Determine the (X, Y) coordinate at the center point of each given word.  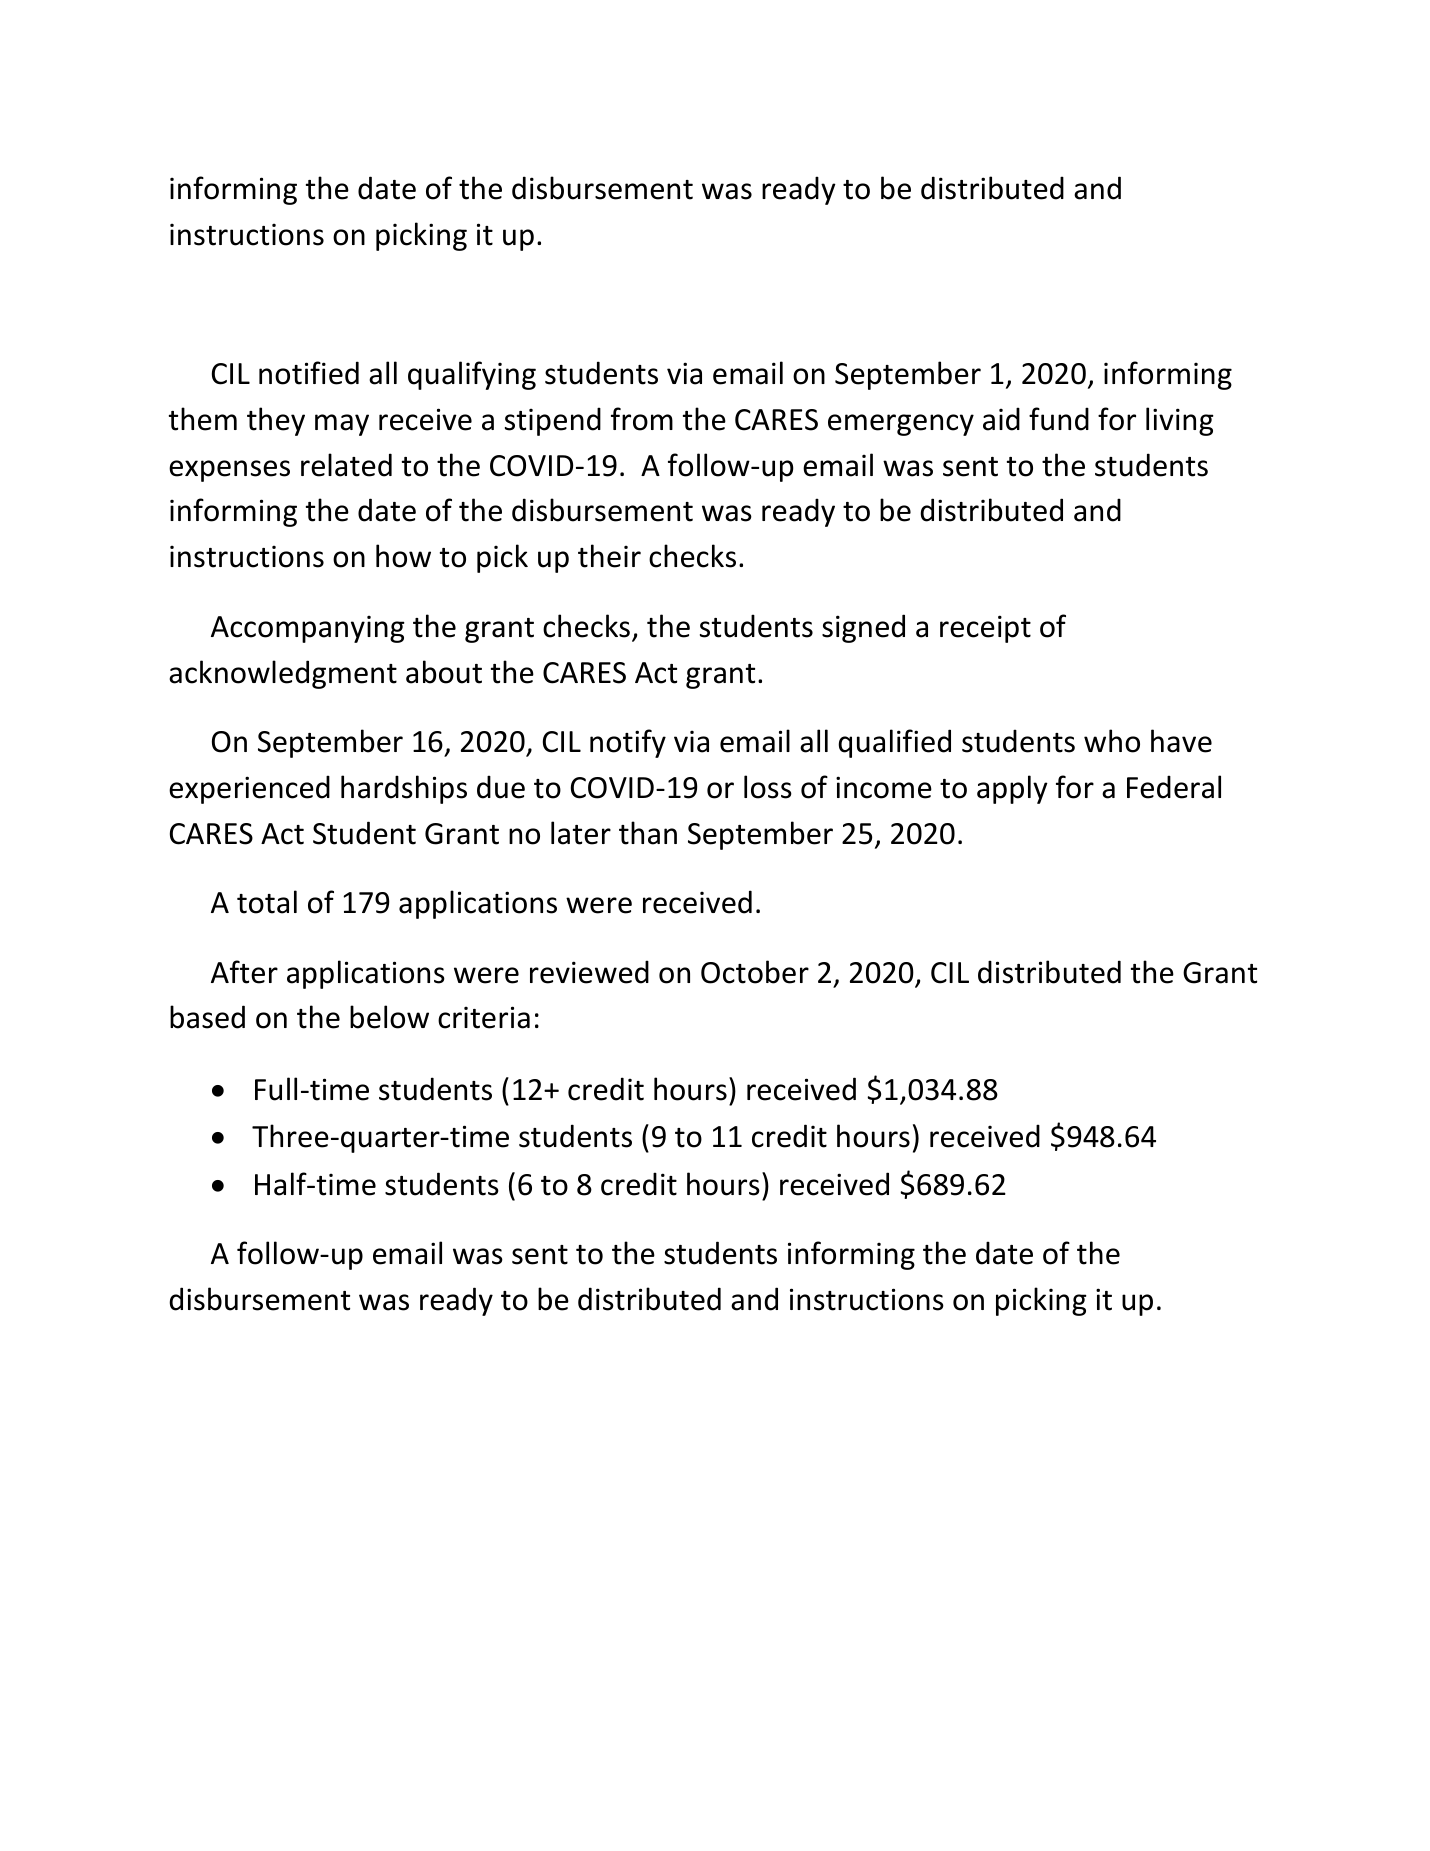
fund (1059, 419)
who (1112, 741)
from (642, 419)
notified (309, 373)
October (755, 972)
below (389, 1017)
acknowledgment (283, 674)
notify (628, 743)
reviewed (589, 972)
